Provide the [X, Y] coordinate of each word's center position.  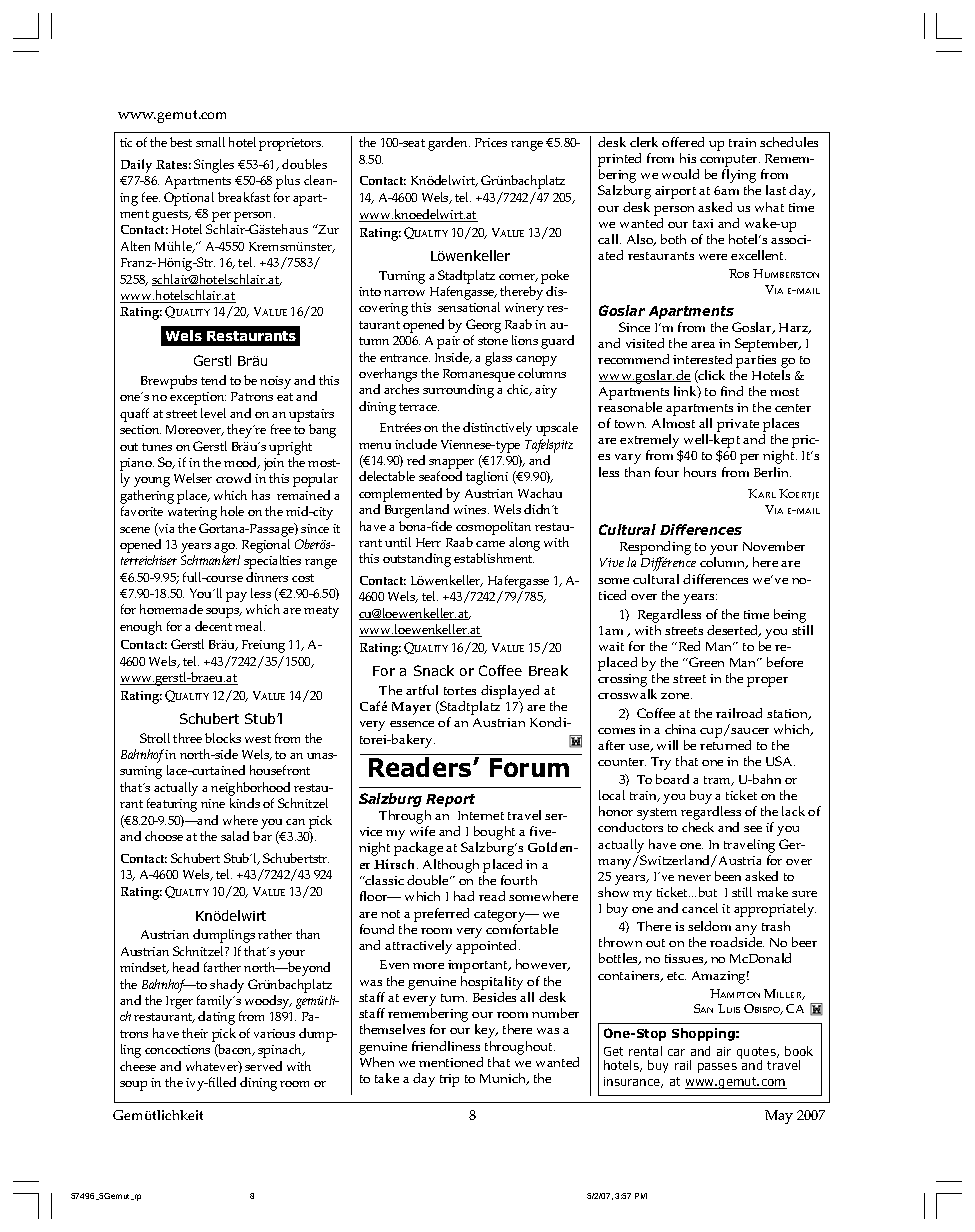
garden [449, 144]
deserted [734, 631]
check [698, 827]
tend [213, 380]
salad [235, 836]
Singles [214, 166]
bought [494, 834]
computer [729, 162]
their [195, 1033]
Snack [434, 670]
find [732, 391]
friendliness [446, 1046]
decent [213, 626]
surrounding [458, 391]
